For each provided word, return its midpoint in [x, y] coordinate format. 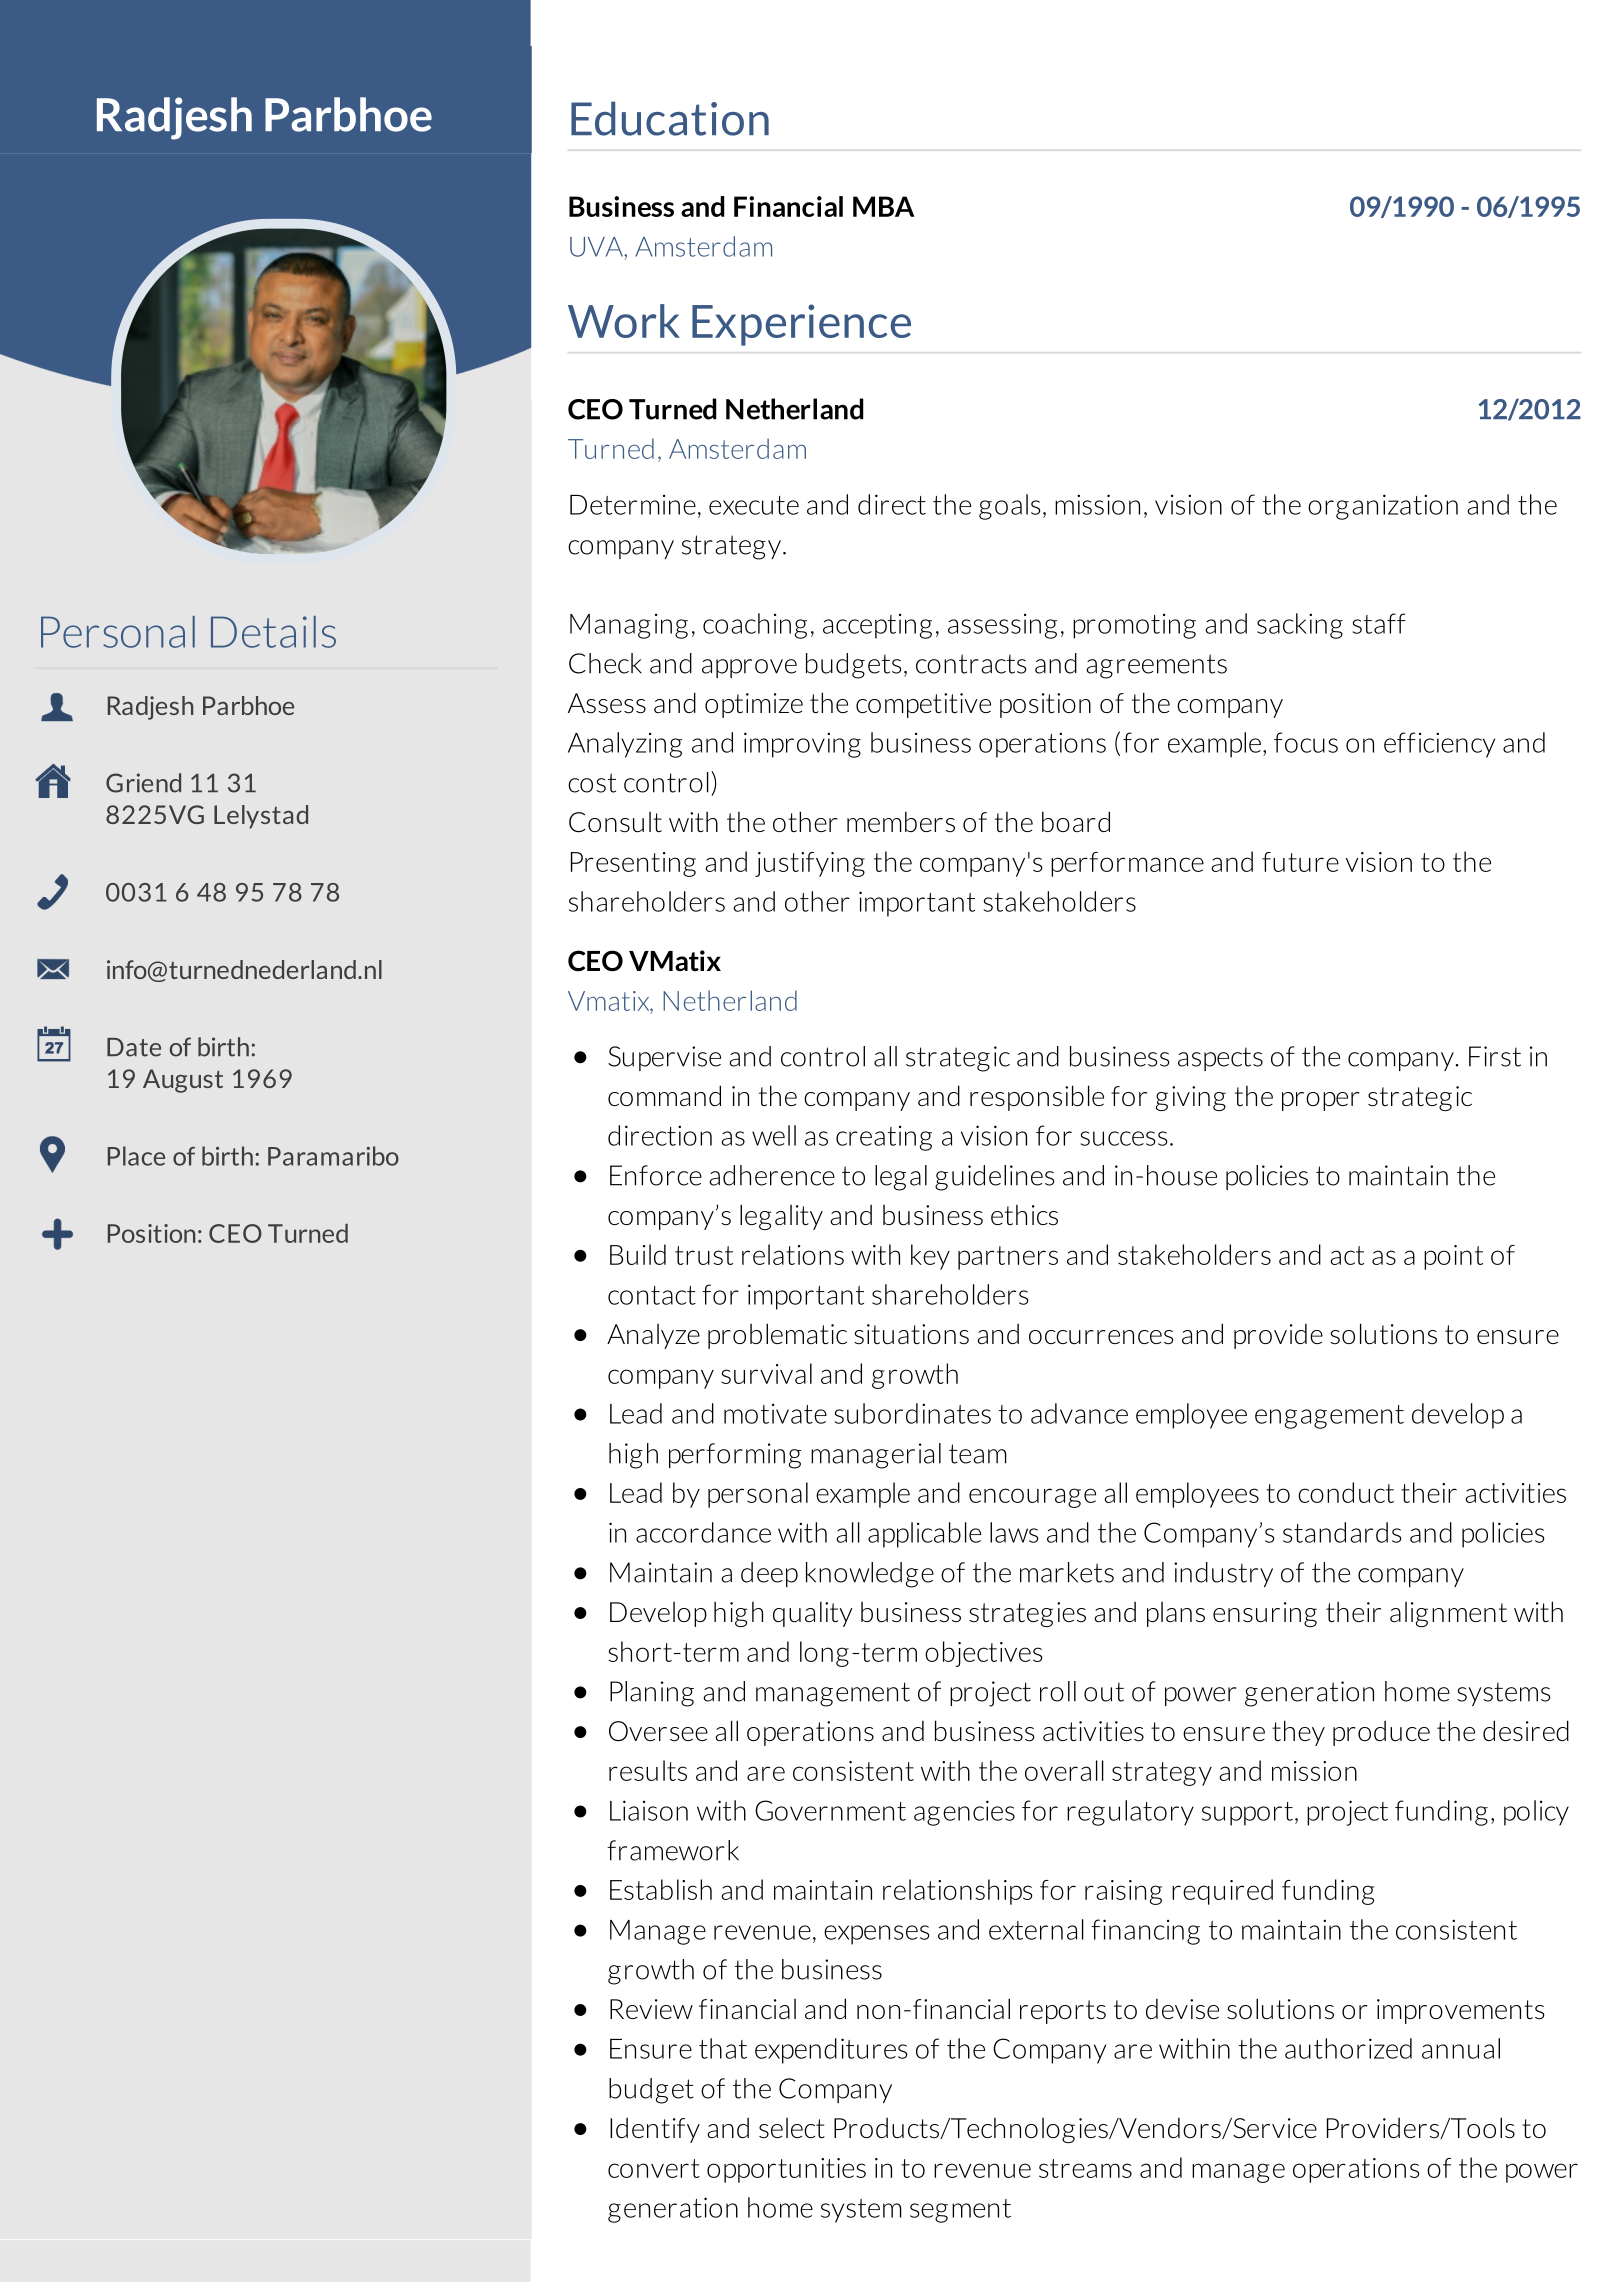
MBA [884, 206]
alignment [1448, 1614]
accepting [877, 626]
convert [654, 2168]
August [183, 1081]
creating [884, 1138]
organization [1383, 507]
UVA [597, 247]
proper [1321, 1101]
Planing [652, 1694]
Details [273, 632]
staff [1379, 623]
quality [813, 1614]
